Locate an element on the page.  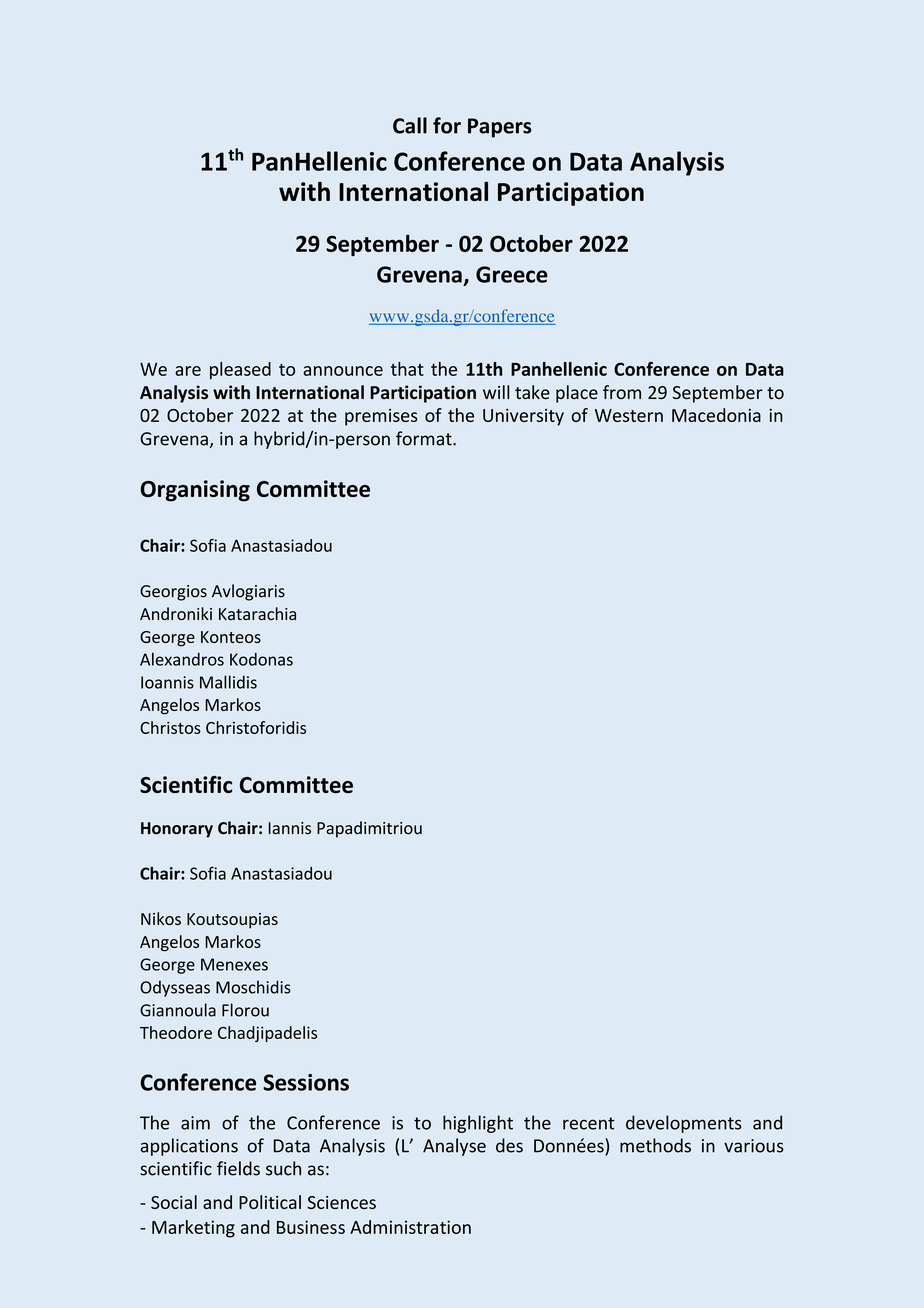
fields is located at coordinates (238, 1168).
